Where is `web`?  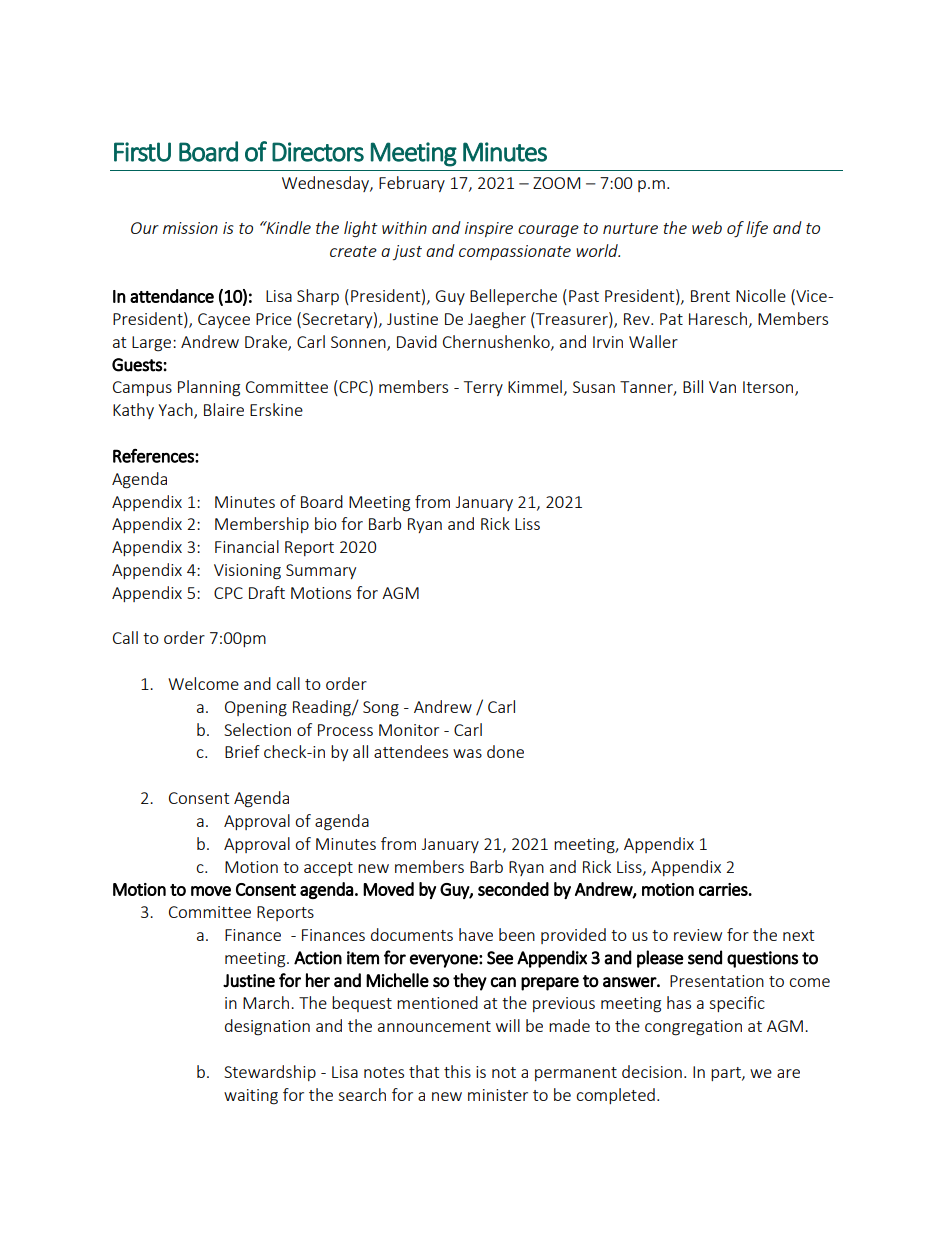 web is located at coordinates (707, 227).
